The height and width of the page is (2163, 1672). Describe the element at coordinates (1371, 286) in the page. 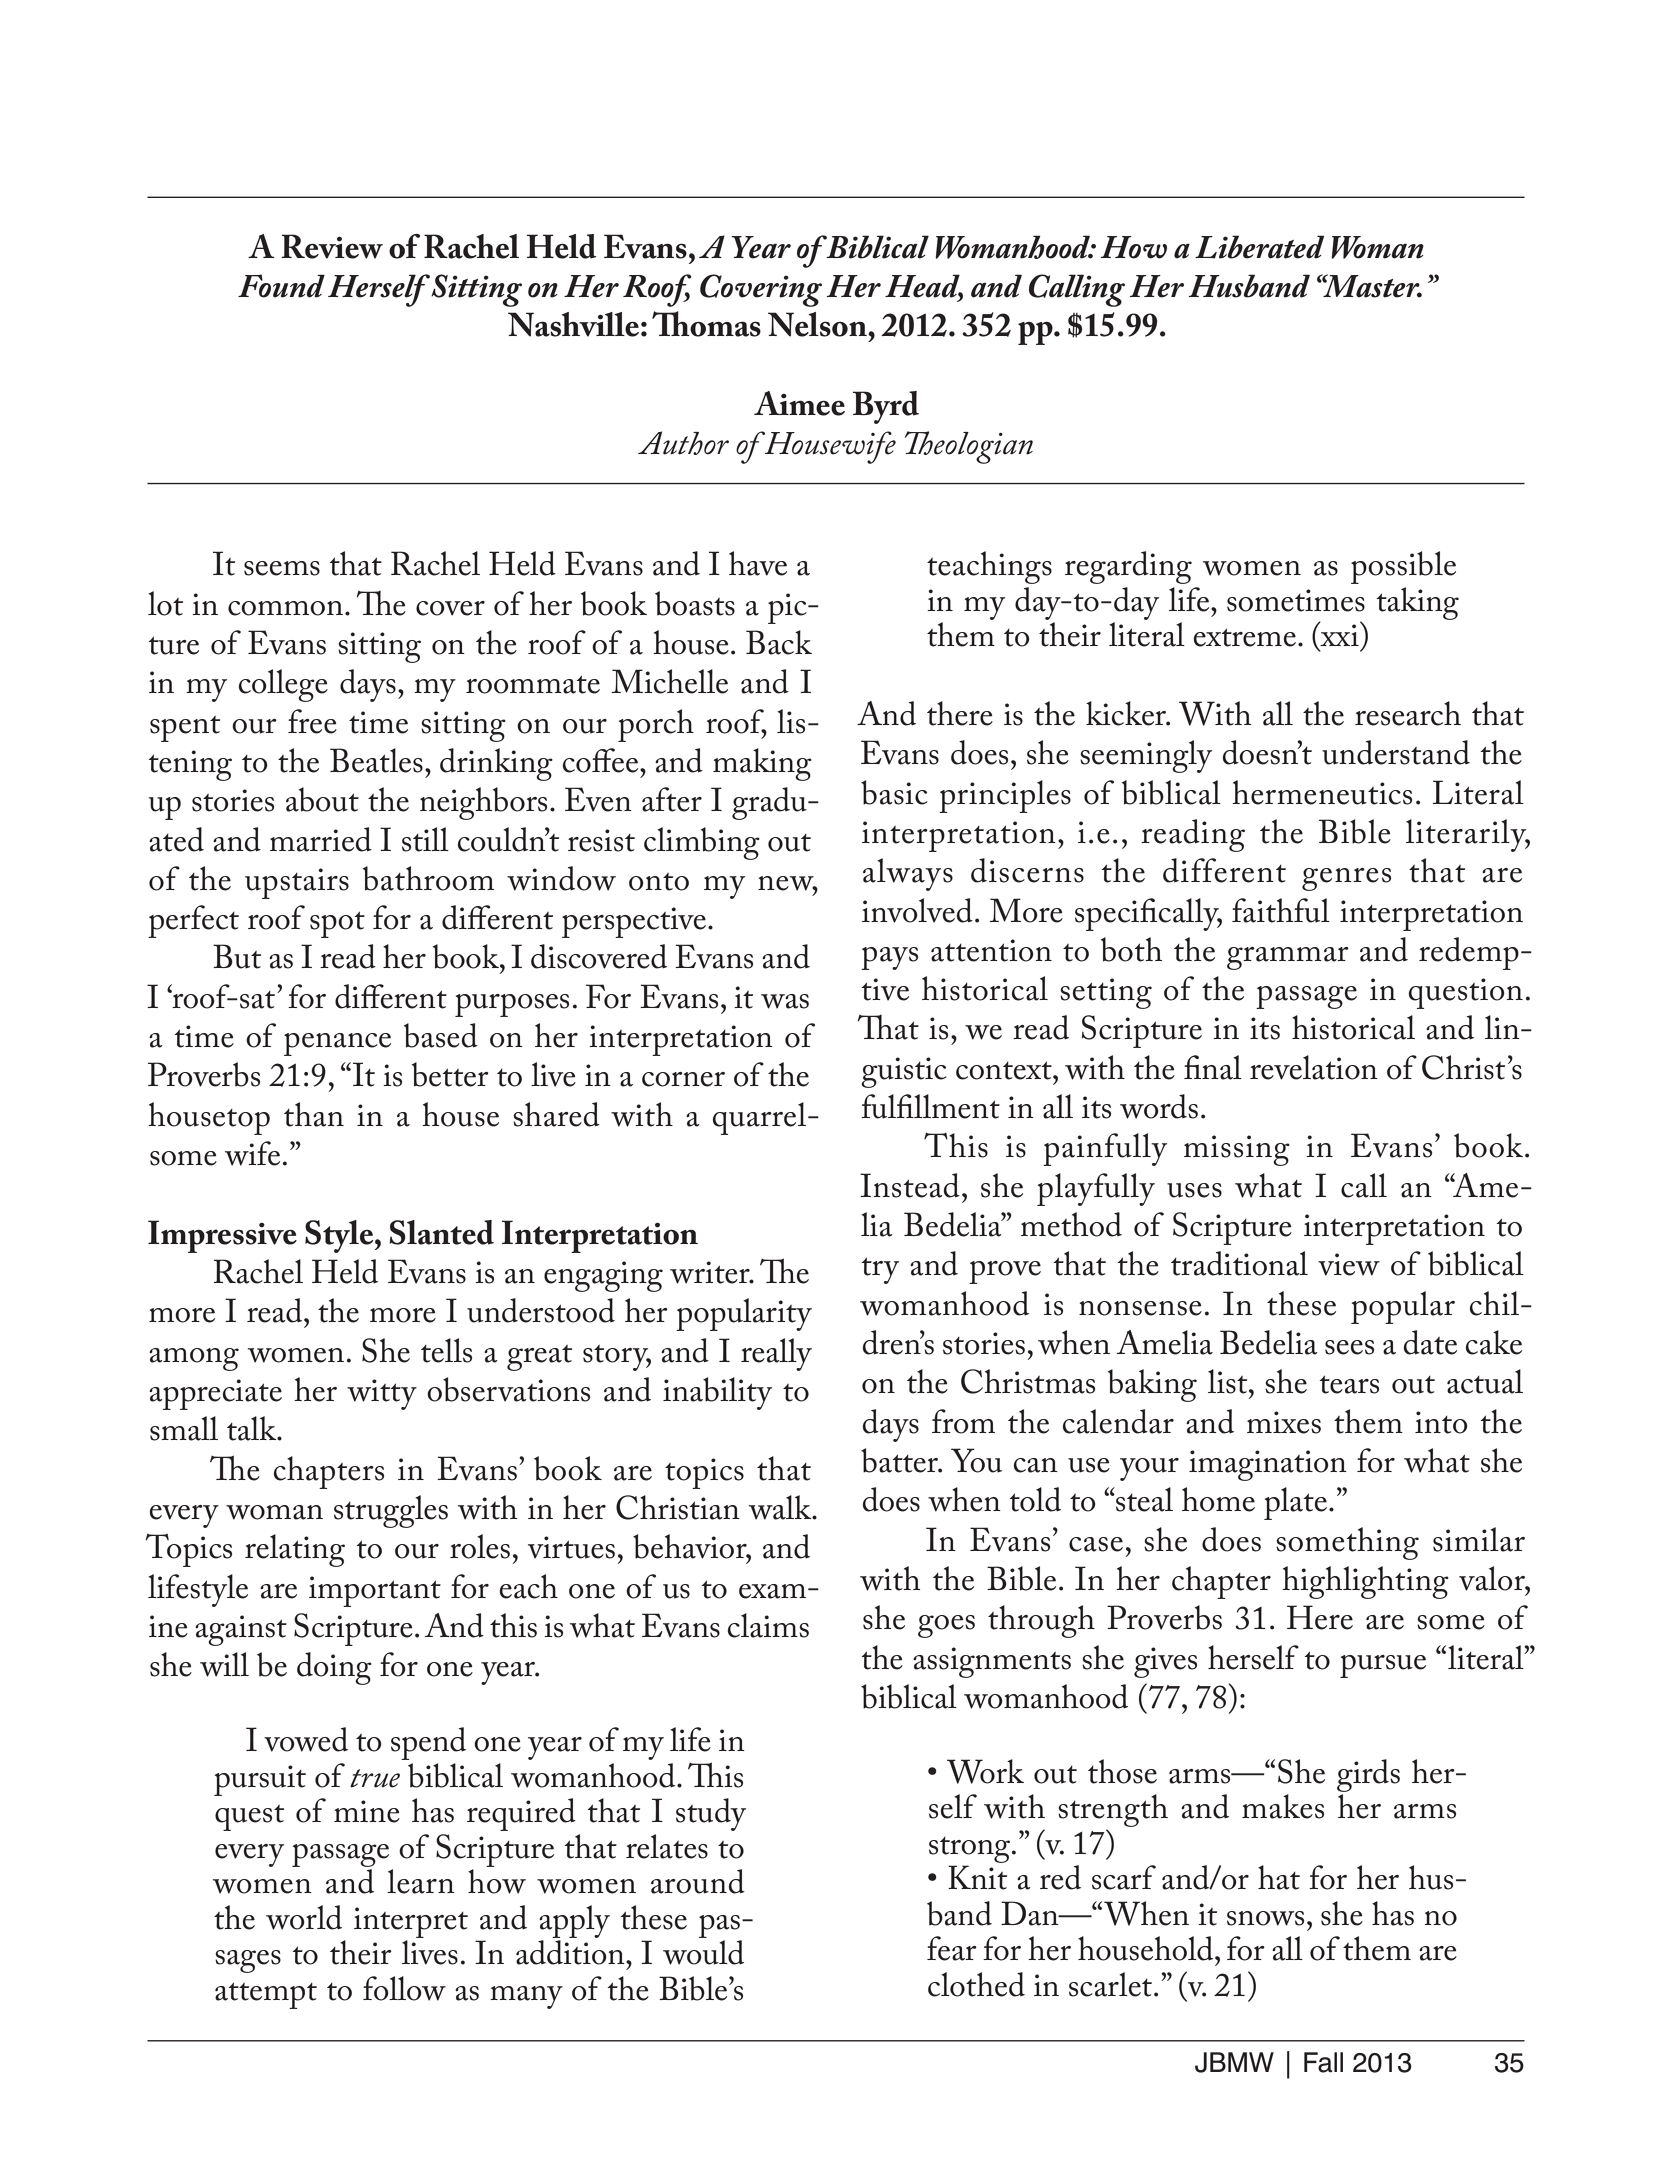

I see `Master` at that location.
